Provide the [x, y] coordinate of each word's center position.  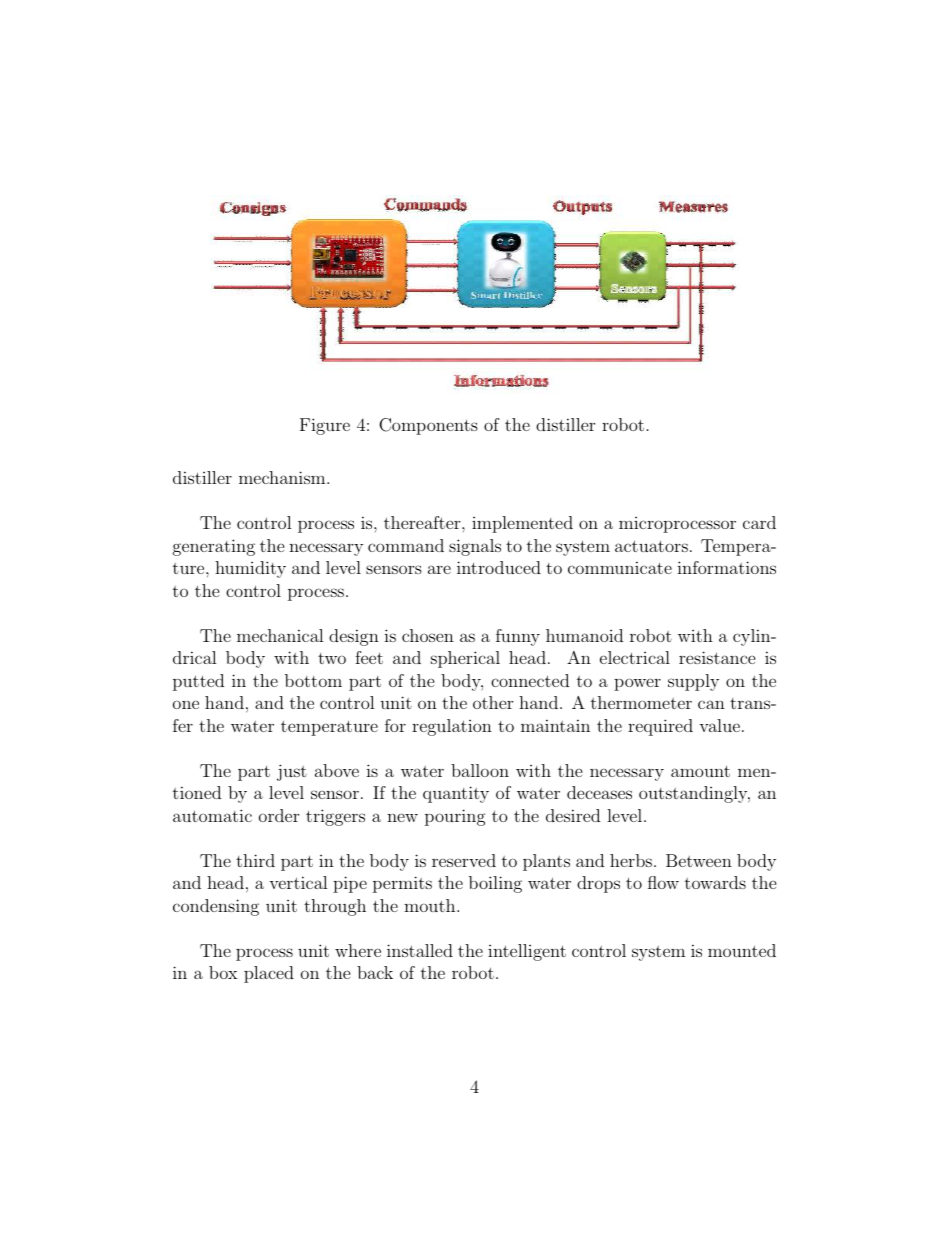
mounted [742, 950]
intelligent [527, 952]
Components [428, 426]
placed [269, 974]
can [711, 704]
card [759, 522]
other [493, 702]
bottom [313, 680]
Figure [325, 426]
